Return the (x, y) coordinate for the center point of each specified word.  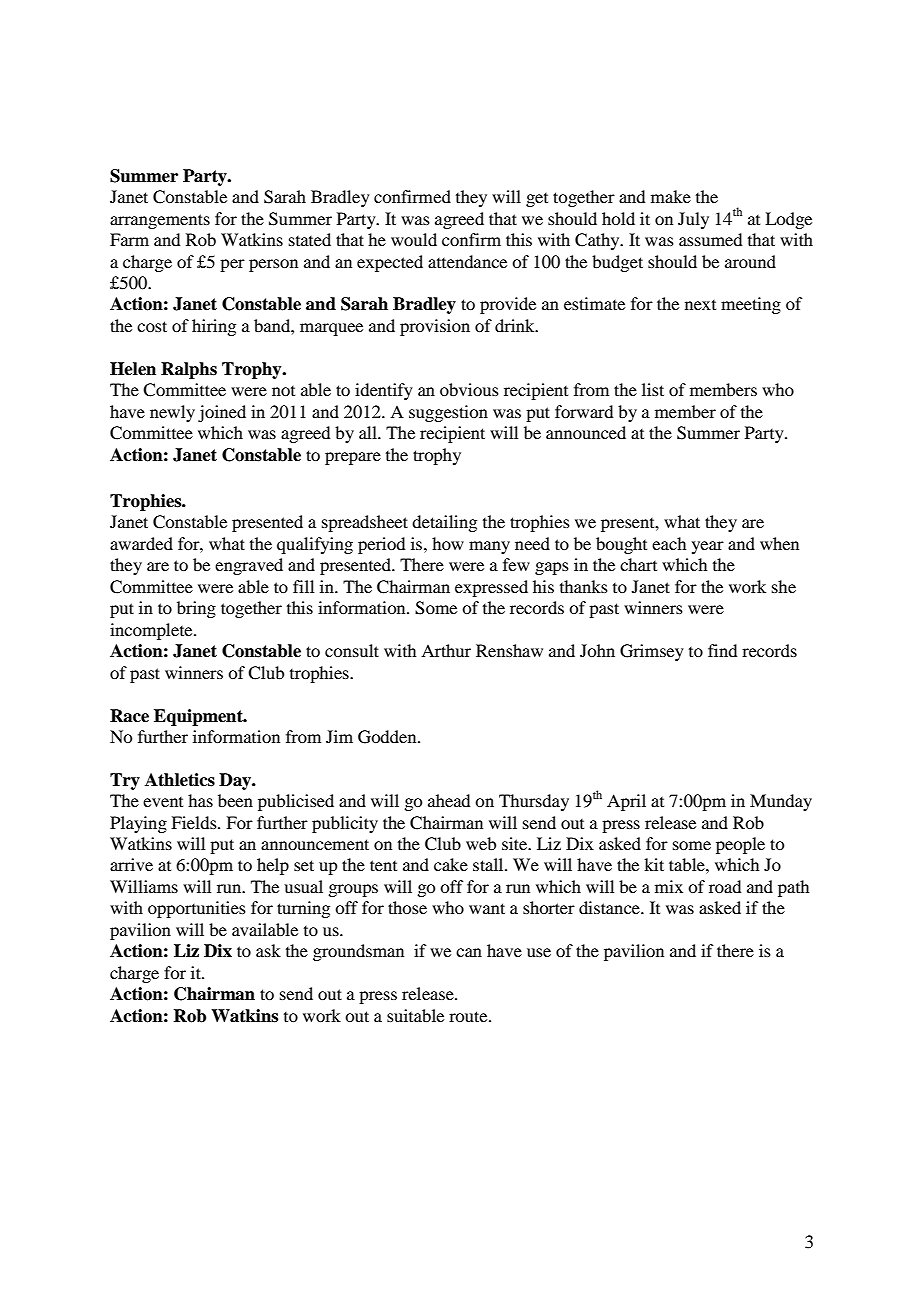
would (414, 239)
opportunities (197, 909)
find (722, 650)
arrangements (160, 221)
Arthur (446, 650)
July (693, 220)
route (469, 1016)
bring (196, 609)
